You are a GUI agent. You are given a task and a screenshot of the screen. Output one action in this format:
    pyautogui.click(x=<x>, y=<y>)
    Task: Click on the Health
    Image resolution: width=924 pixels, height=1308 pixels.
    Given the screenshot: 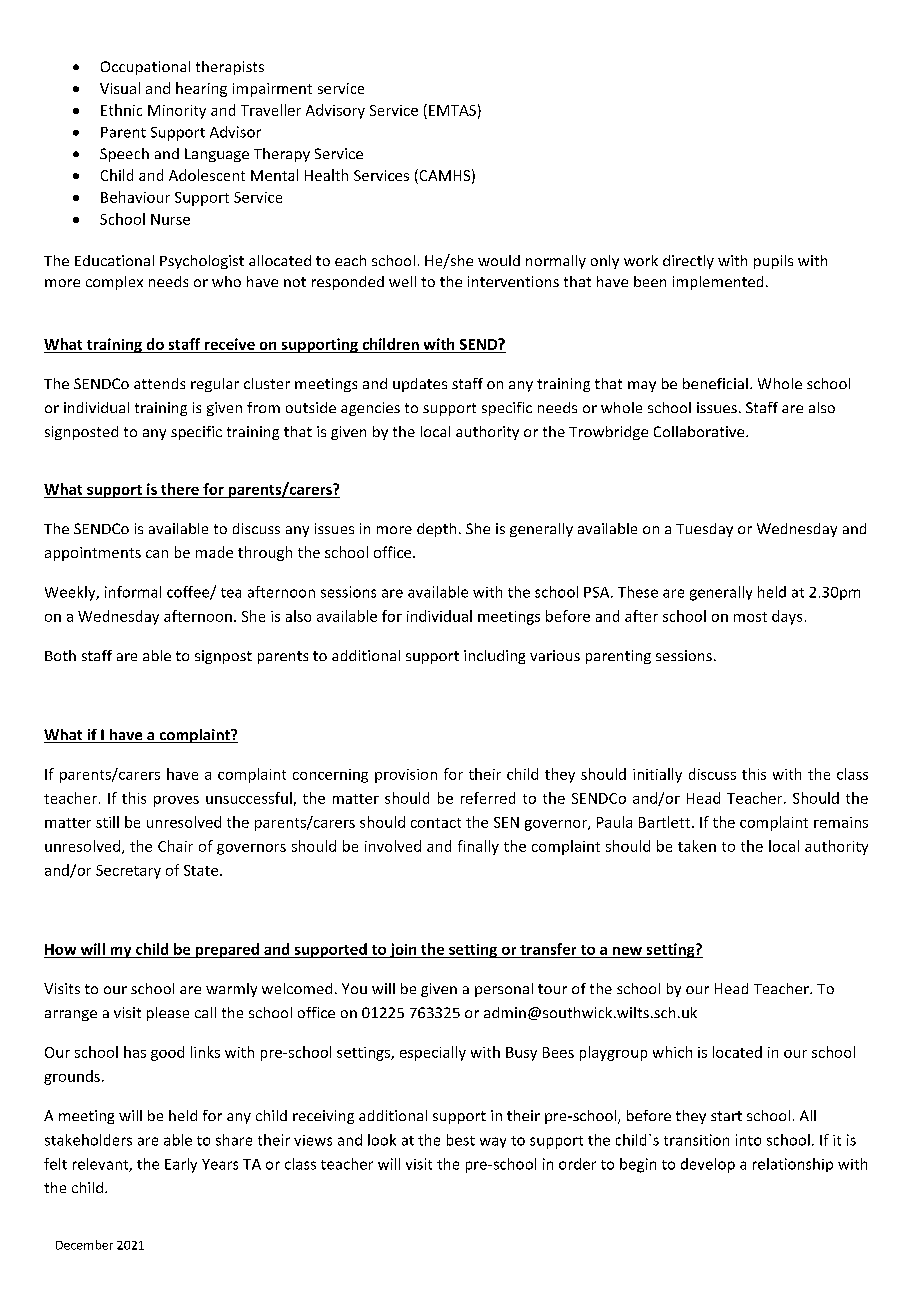 What is the action you would take?
    pyautogui.click(x=326, y=175)
